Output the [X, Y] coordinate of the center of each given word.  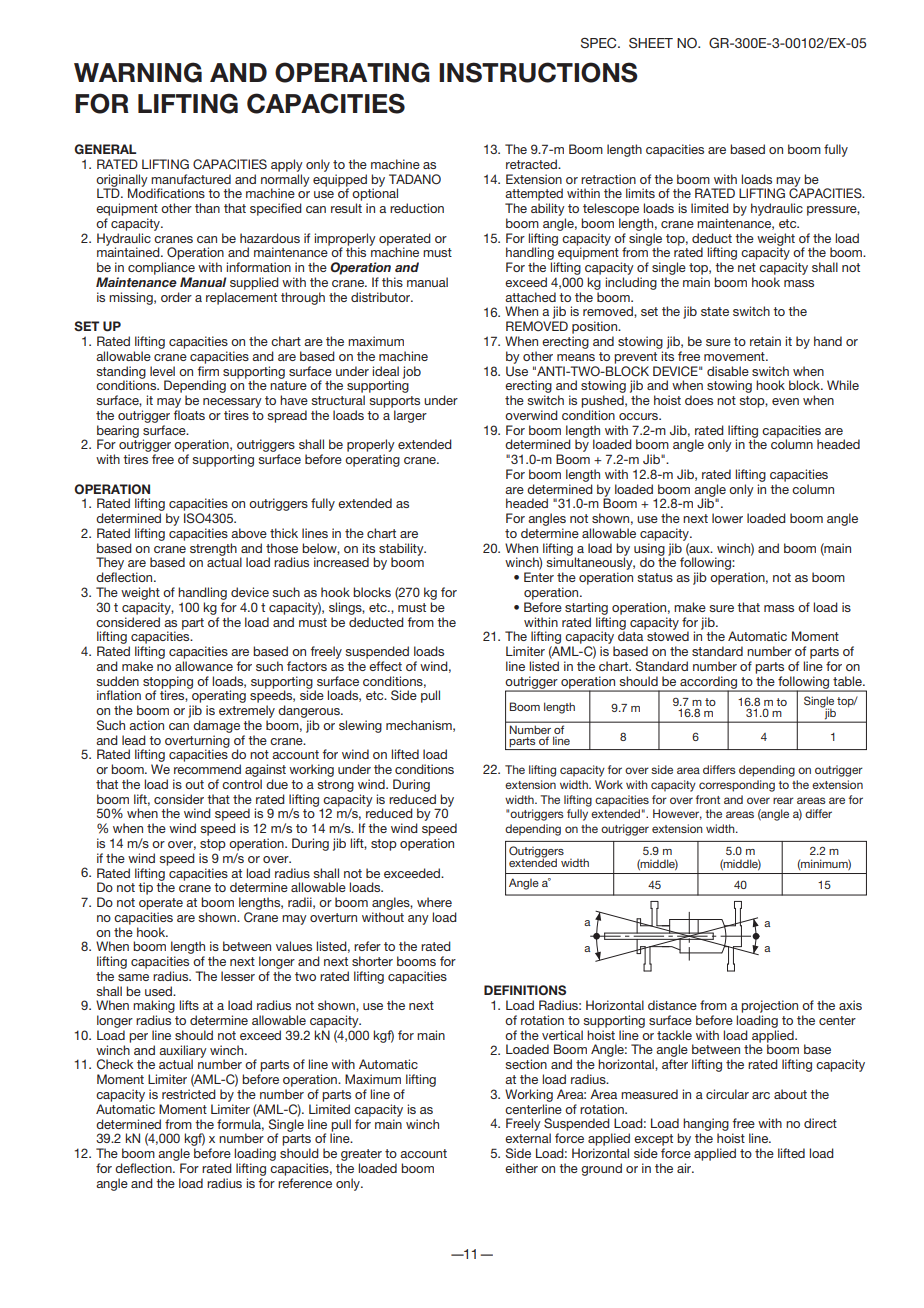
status [655, 577]
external [528, 1138]
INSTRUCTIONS [538, 72]
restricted [189, 1094]
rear [783, 800]
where [434, 902]
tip [145, 888]
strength [213, 549]
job [412, 372]
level [162, 371]
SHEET [651, 43]
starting [586, 608]
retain [765, 341]
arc [761, 1095]
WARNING [138, 72]
